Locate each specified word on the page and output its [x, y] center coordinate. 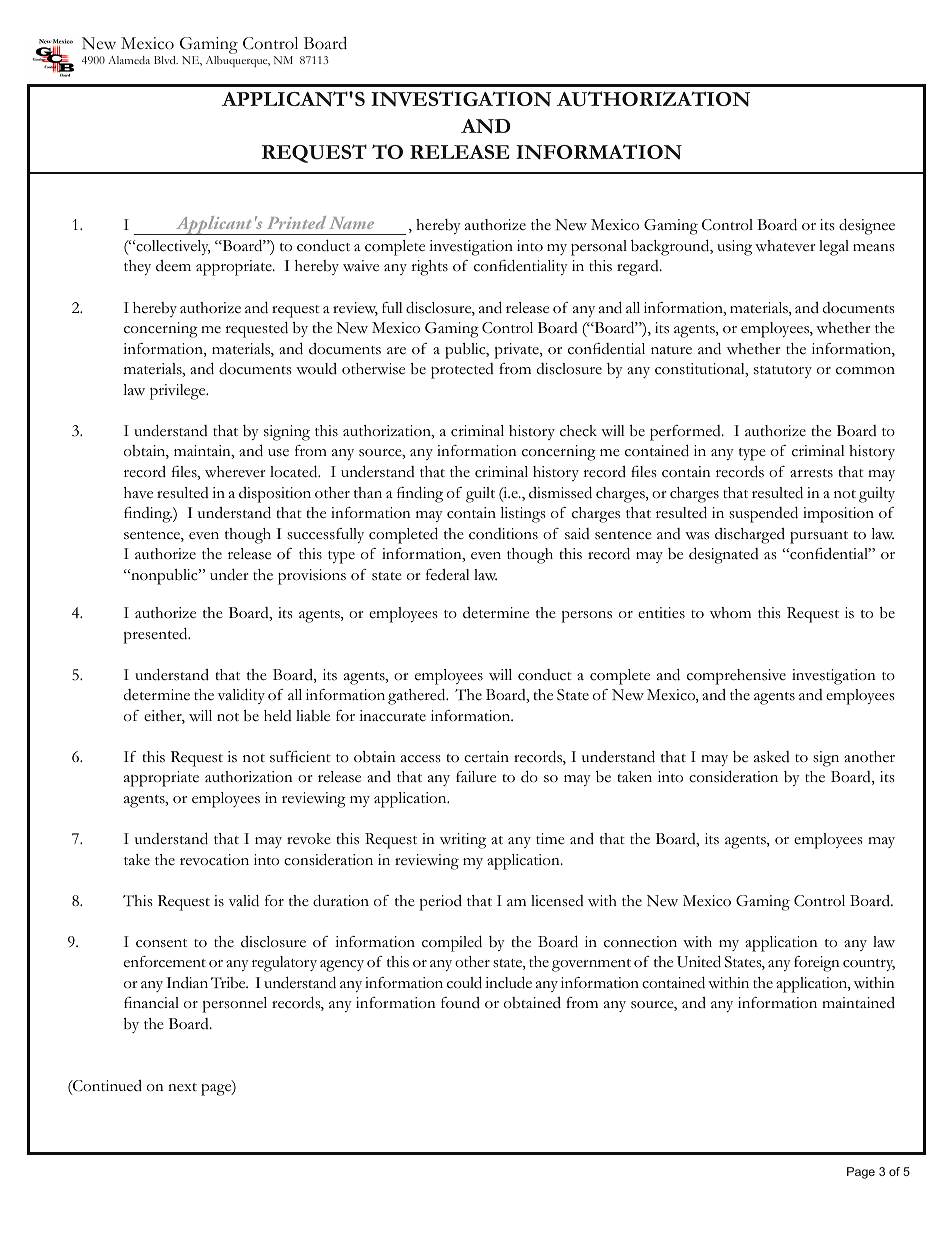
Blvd [166, 60]
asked [772, 757]
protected [462, 371]
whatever [785, 246]
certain [486, 757]
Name [351, 223]
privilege [179, 392]
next [182, 1087]
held [278, 715]
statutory [783, 372]
